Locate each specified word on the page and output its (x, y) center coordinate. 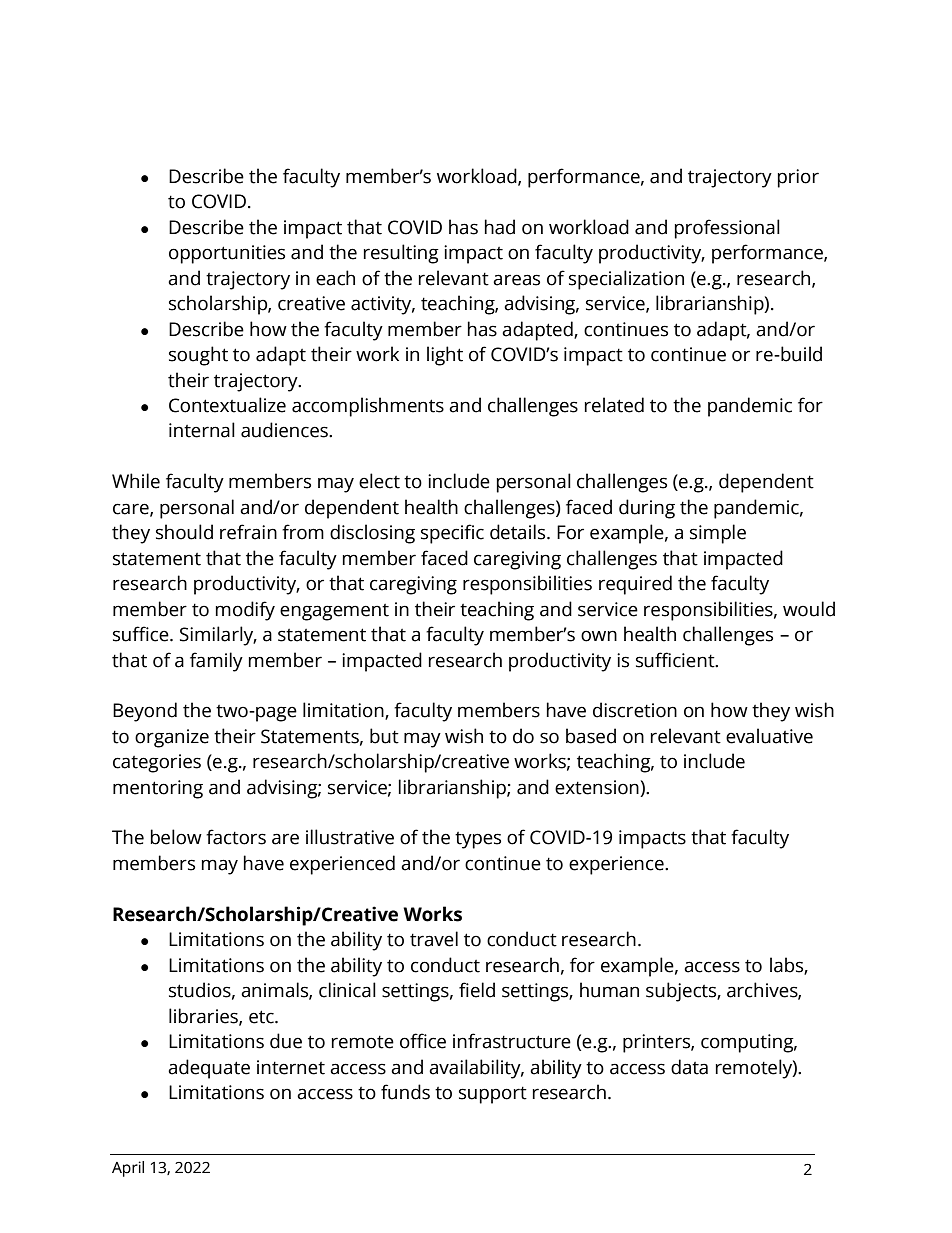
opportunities (227, 254)
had (500, 227)
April (128, 1169)
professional (727, 229)
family (216, 662)
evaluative (769, 736)
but (384, 736)
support (493, 1095)
